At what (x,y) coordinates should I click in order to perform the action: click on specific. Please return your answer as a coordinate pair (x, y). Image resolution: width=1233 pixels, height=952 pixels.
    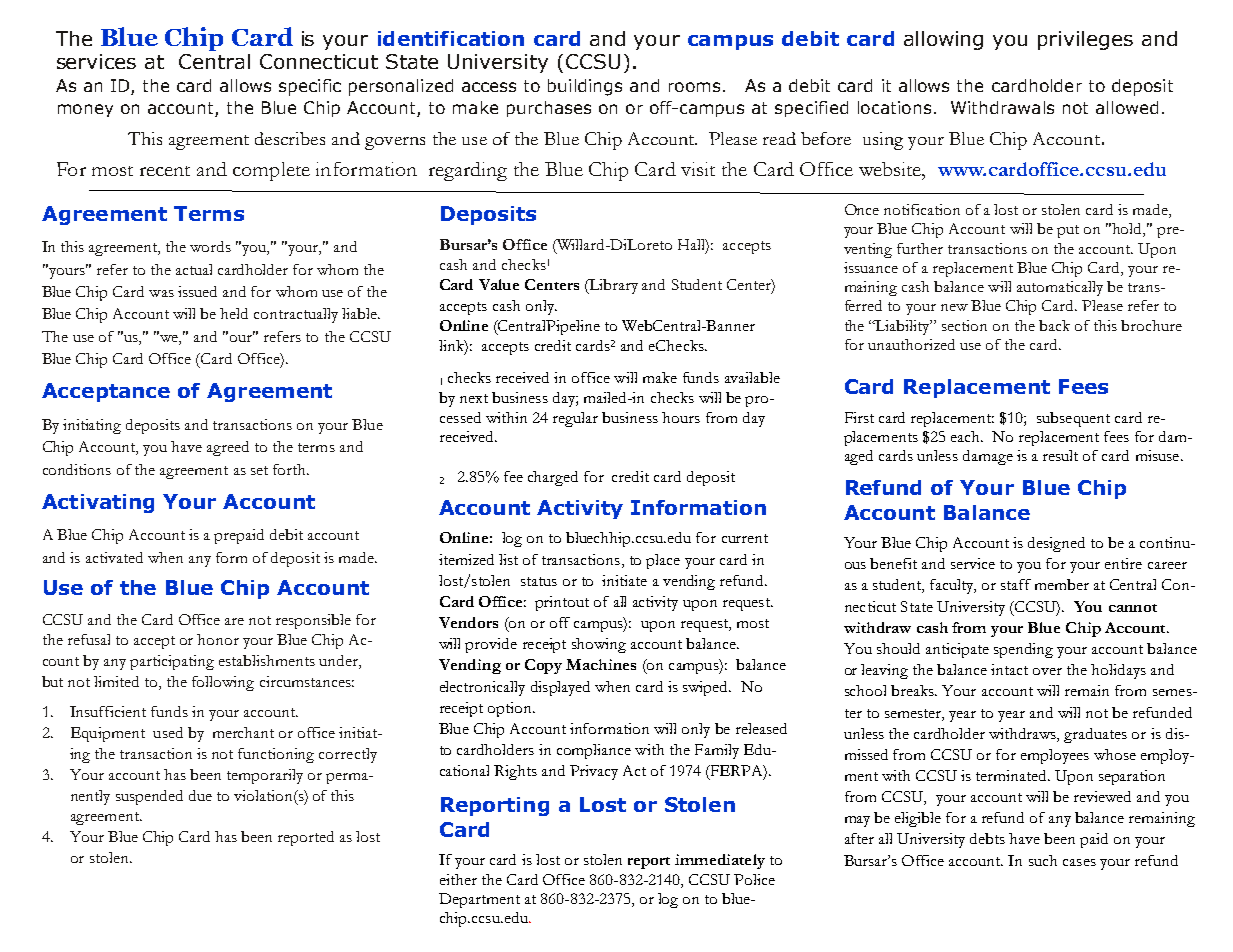
    Looking at the image, I should click on (310, 87).
